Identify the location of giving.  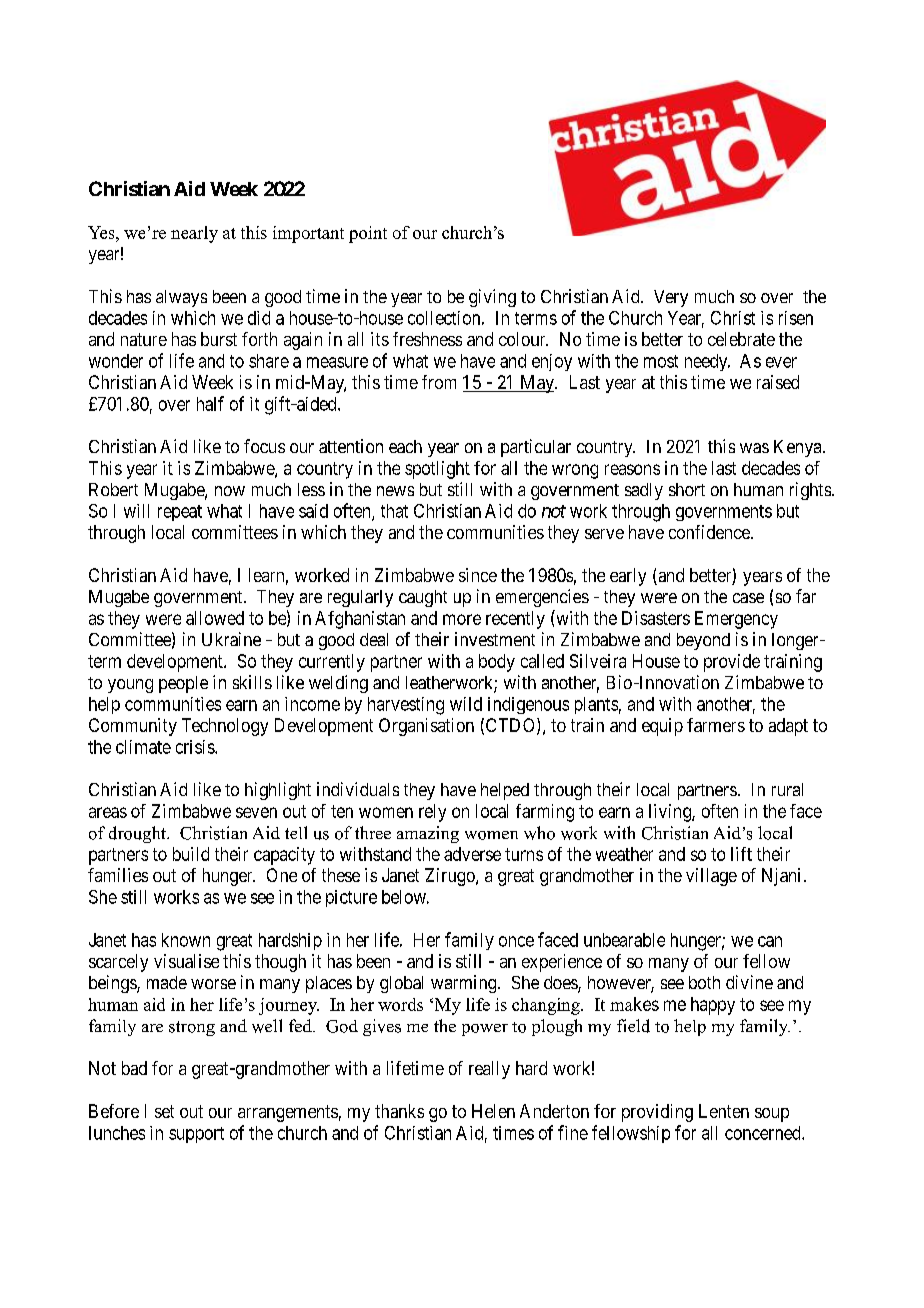
(492, 298).
